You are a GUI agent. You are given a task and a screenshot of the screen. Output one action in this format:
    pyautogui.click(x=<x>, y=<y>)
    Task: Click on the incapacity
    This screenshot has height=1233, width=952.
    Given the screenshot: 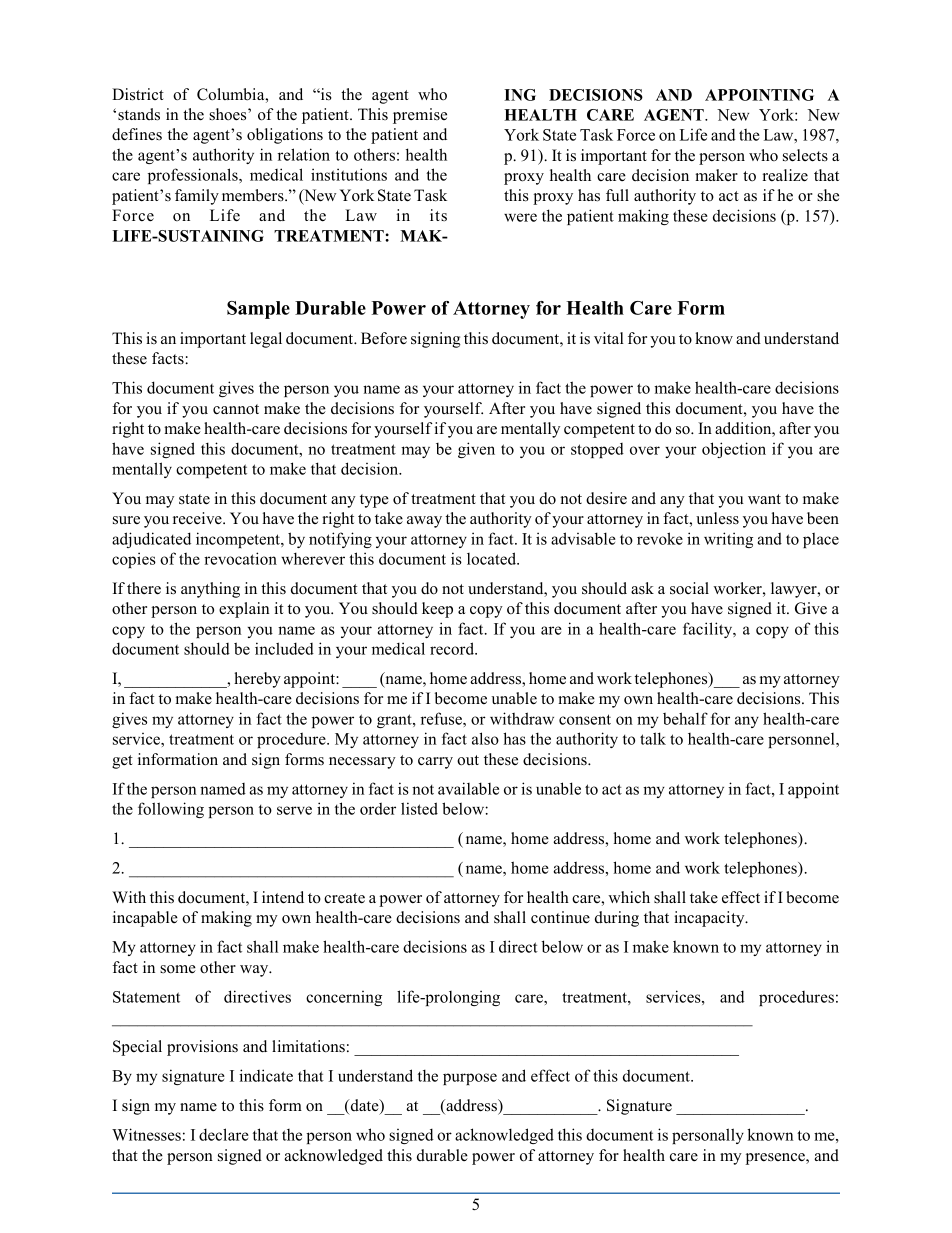 What is the action you would take?
    pyautogui.click(x=710, y=919)
